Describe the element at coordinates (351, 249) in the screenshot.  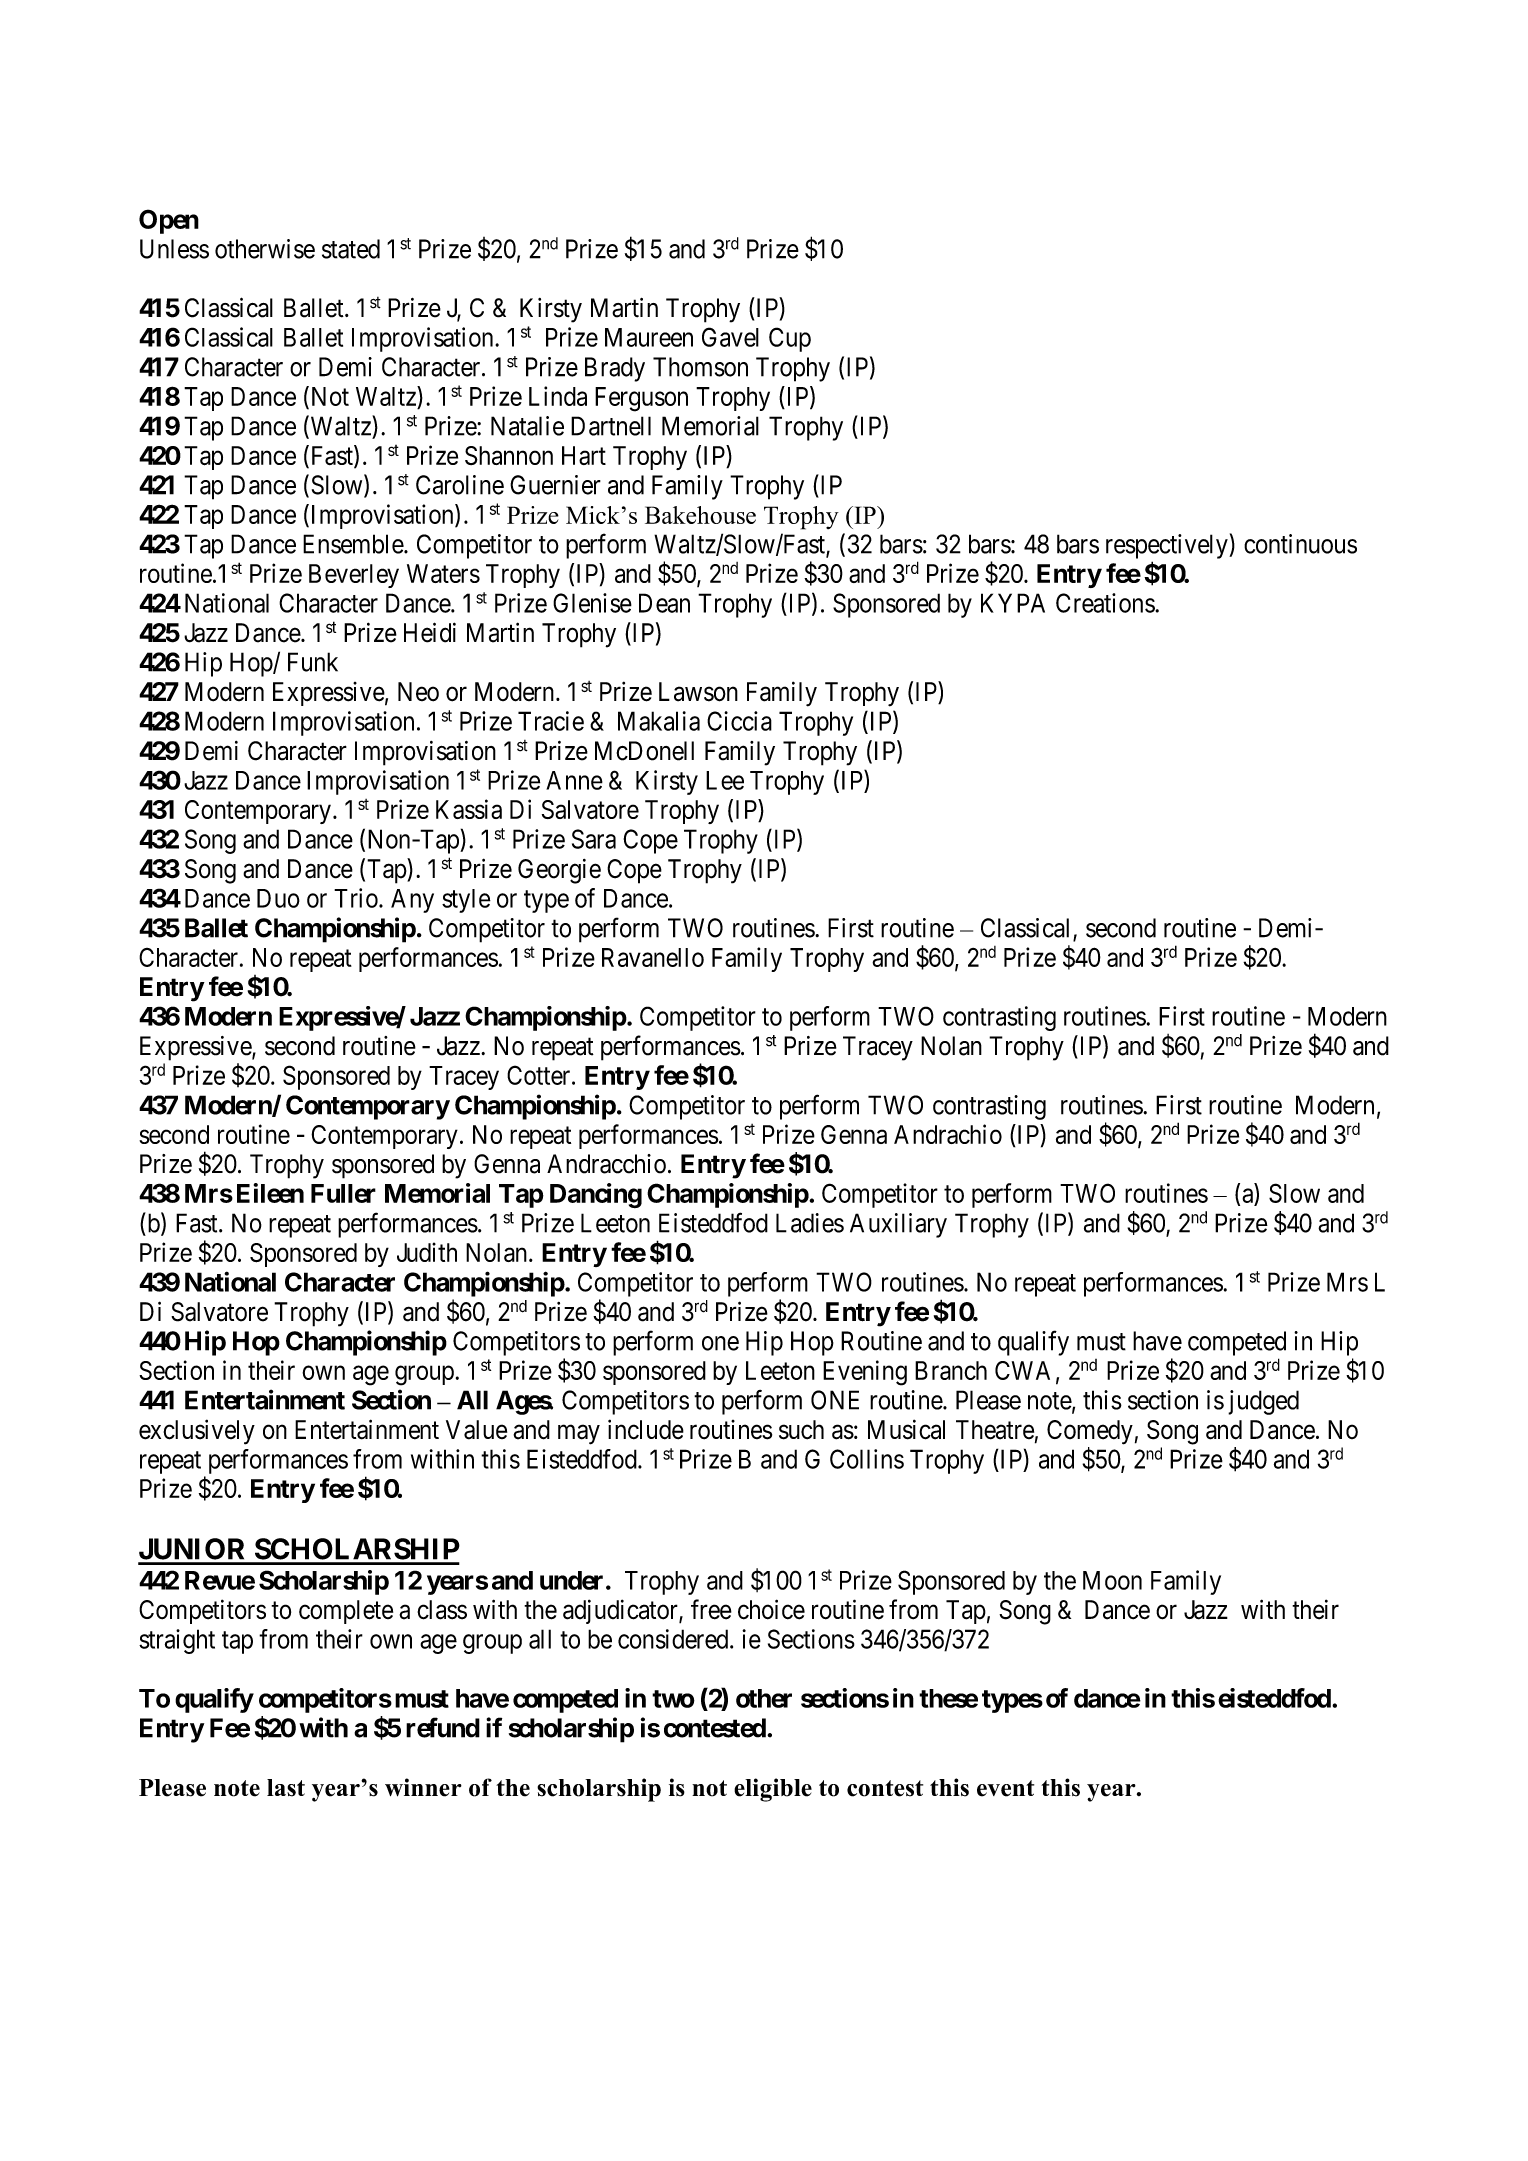
I see `stated` at that location.
